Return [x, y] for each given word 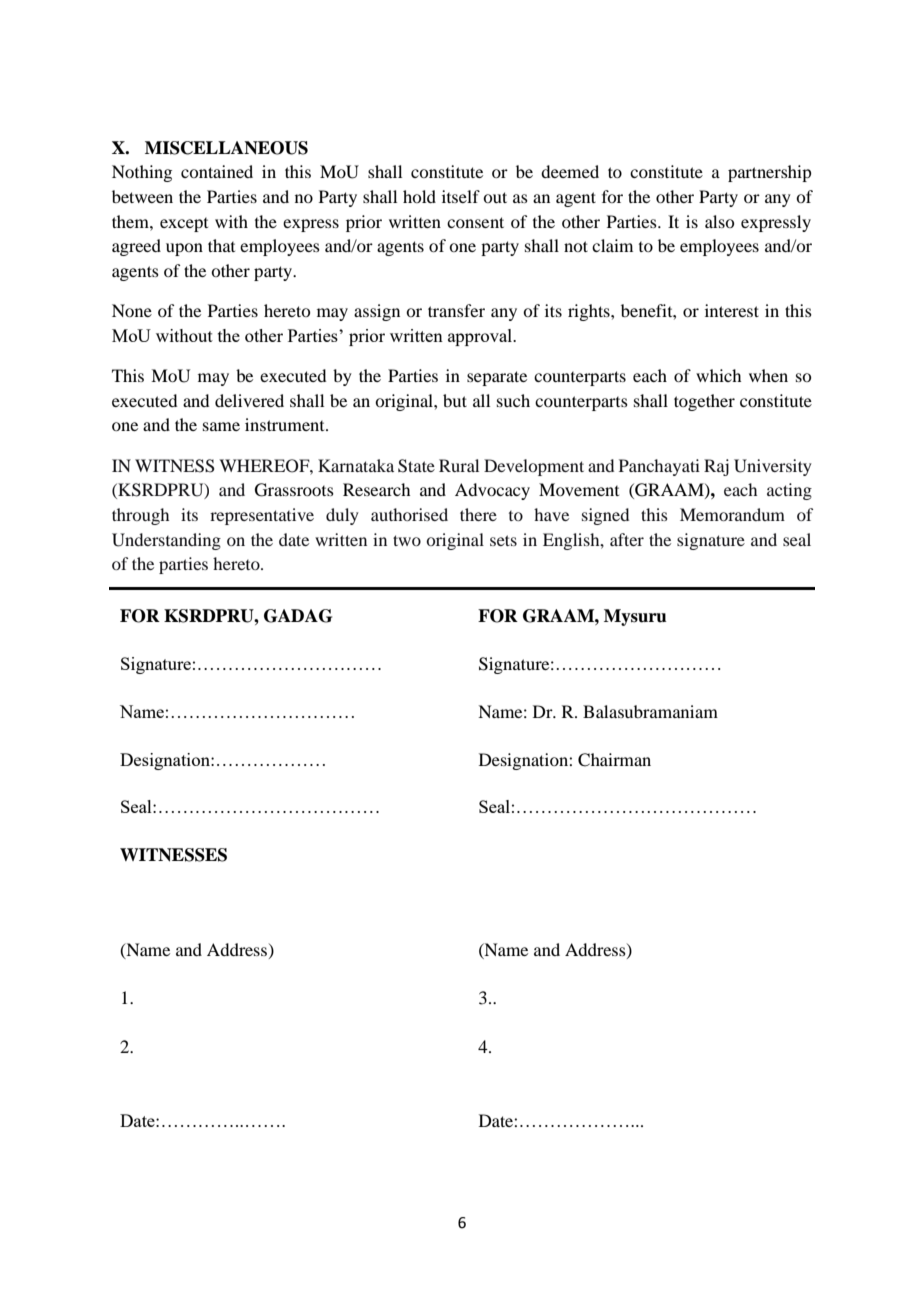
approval [481, 337]
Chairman [614, 760]
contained [217, 171]
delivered [249, 400]
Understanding [166, 541]
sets [503, 540]
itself [461, 196]
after [627, 539]
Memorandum [732, 514]
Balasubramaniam [650, 711]
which [718, 375]
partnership [769, 173]
